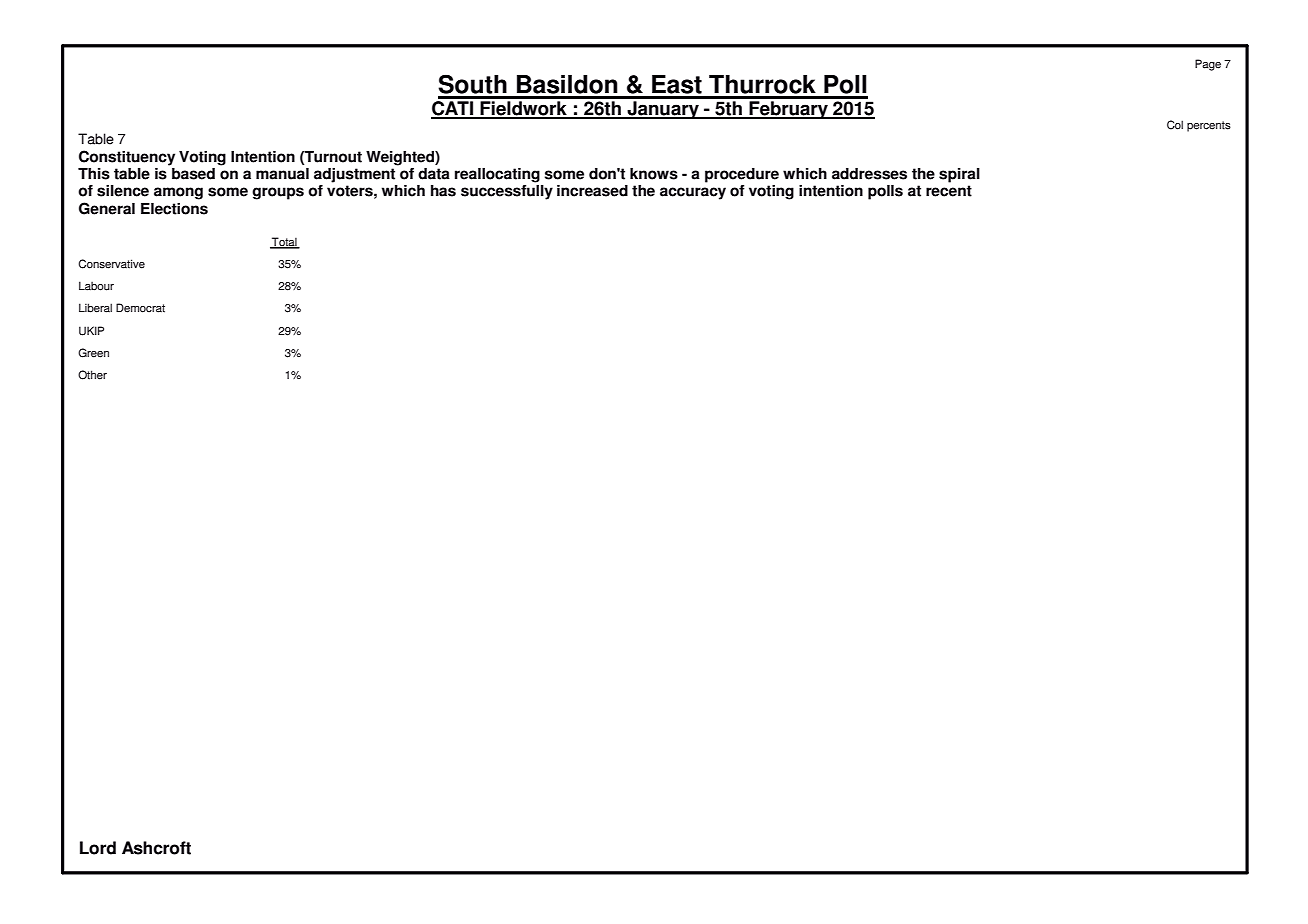 The image size is (1308, 924). I want to click on Ashcroft, so click(156, 848).
